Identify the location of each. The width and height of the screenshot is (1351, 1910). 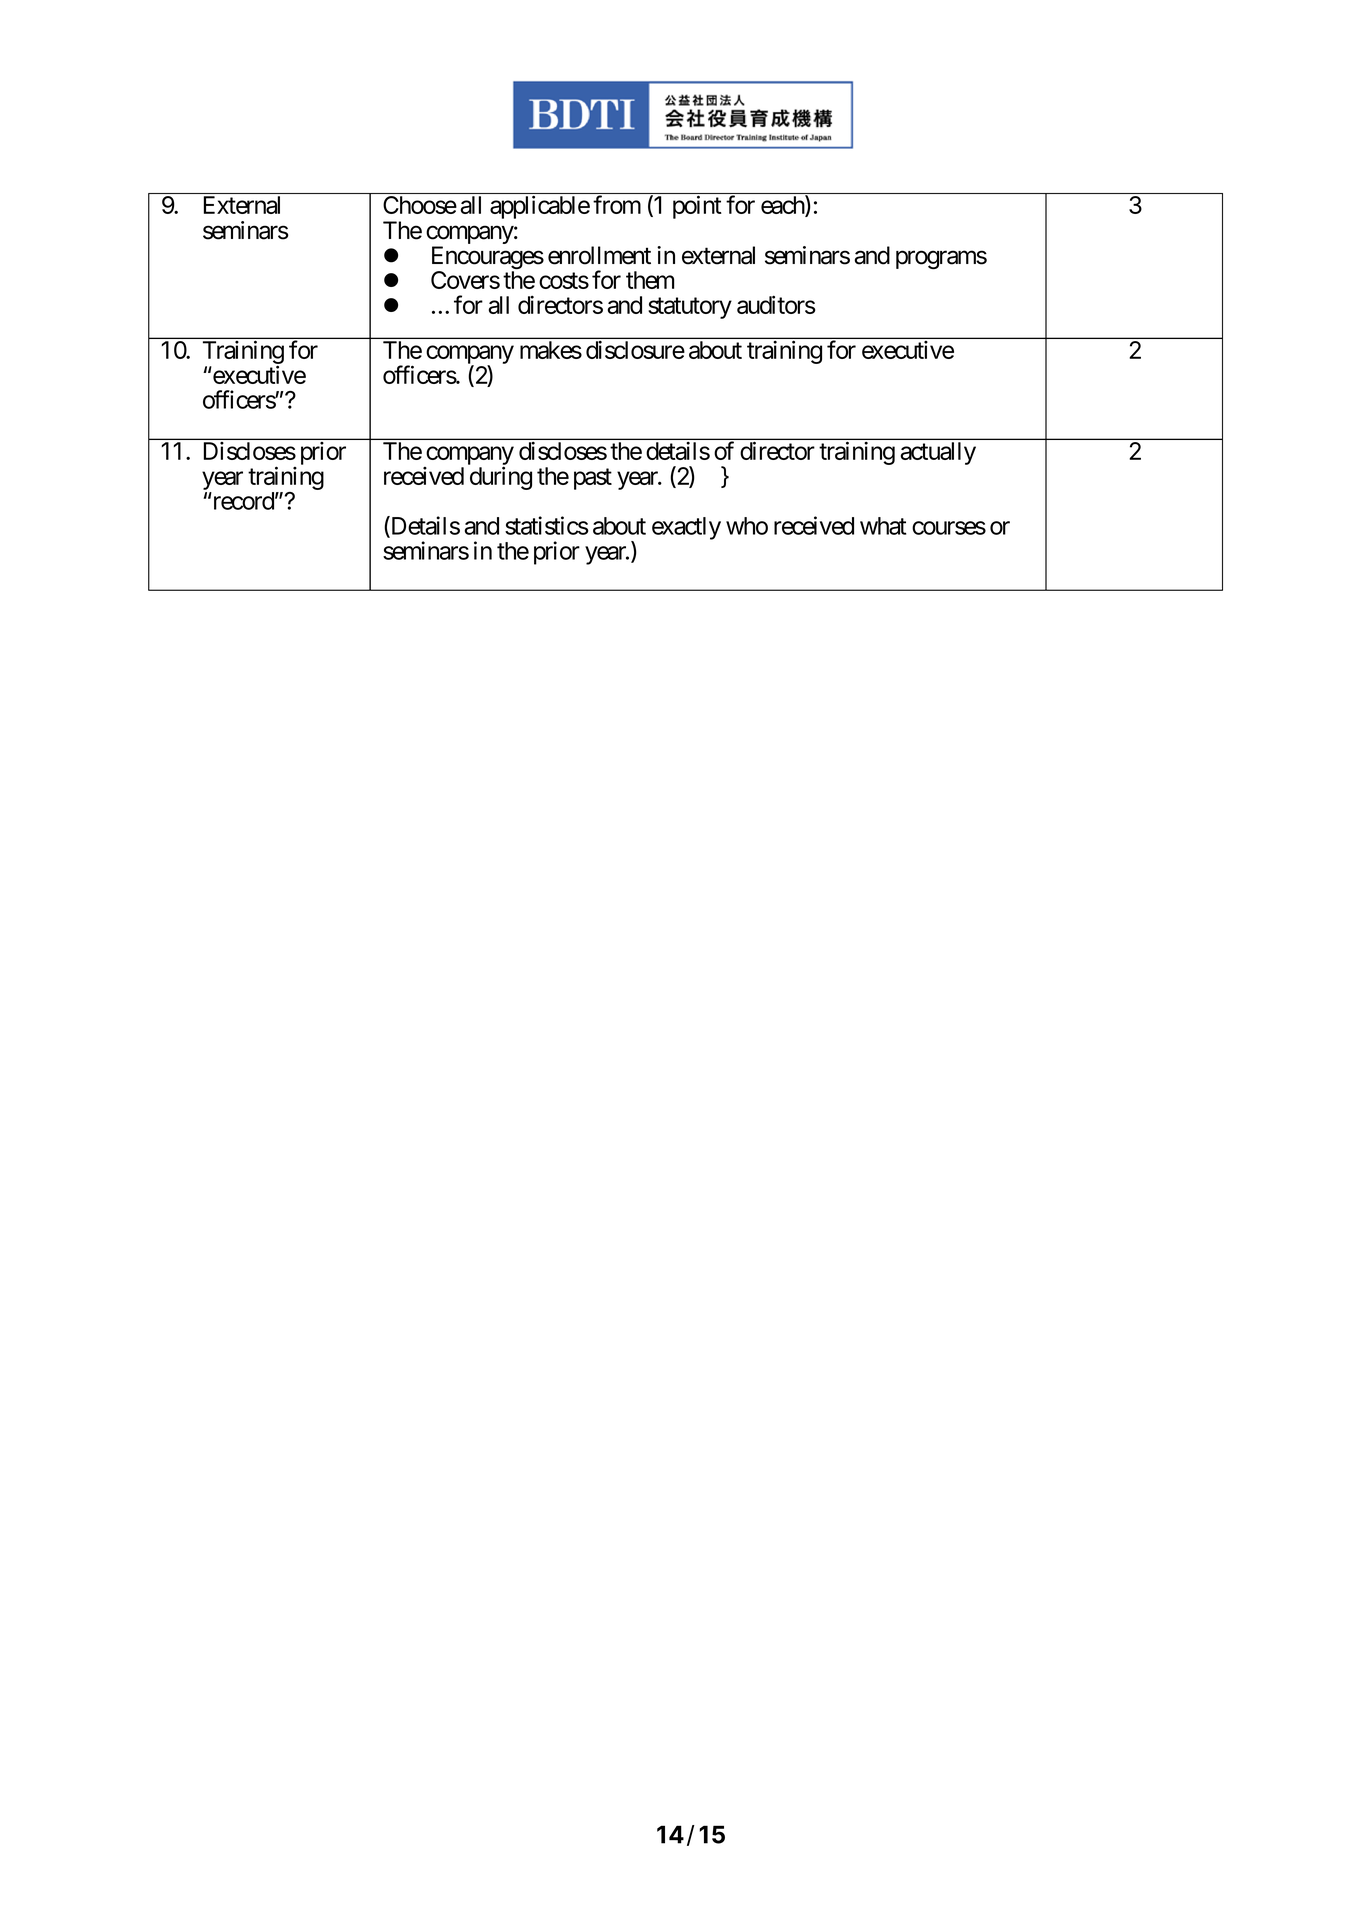
(783, 206).
